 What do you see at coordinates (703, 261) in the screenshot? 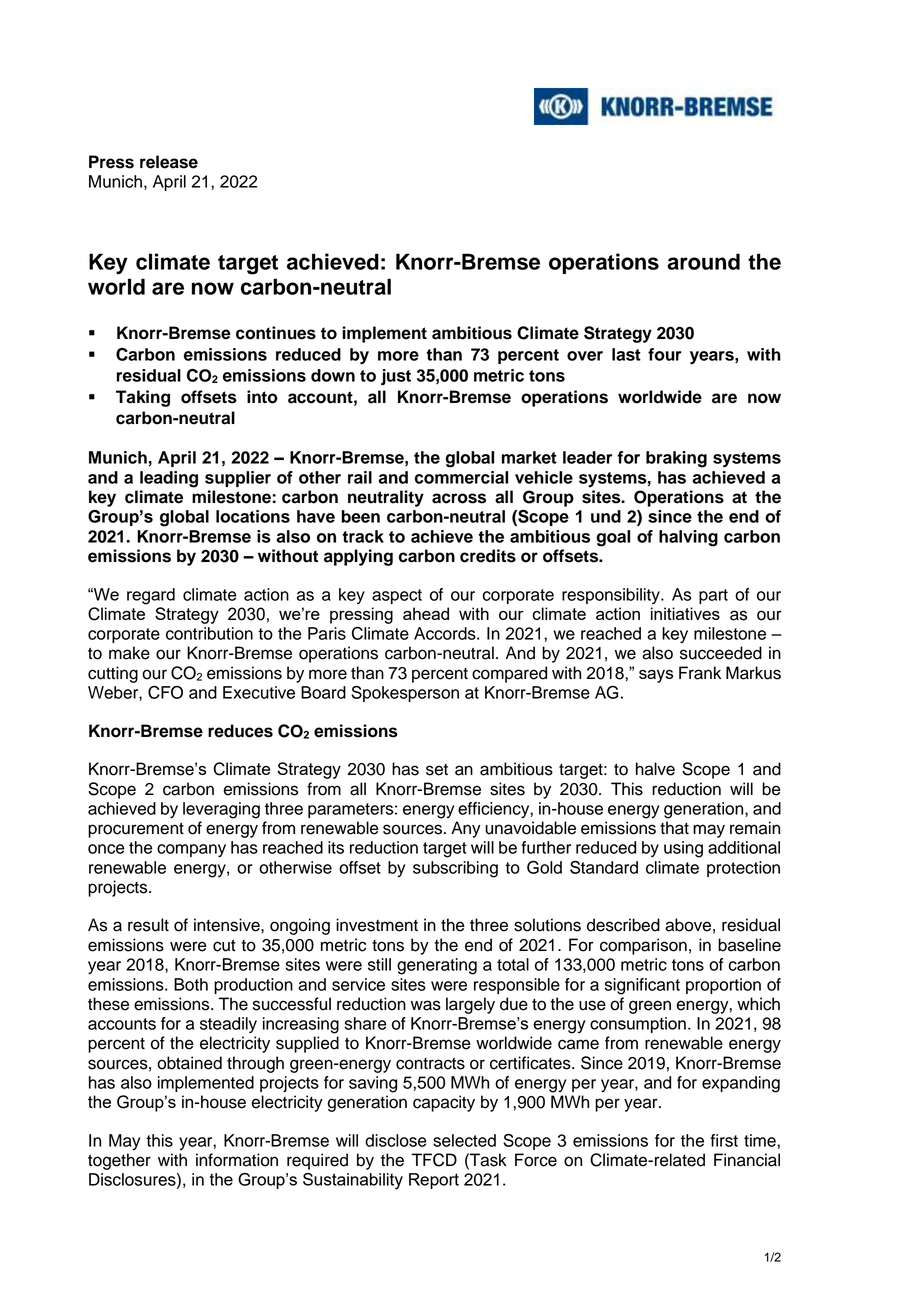
I see `around` at bounding box center [703, 261].
